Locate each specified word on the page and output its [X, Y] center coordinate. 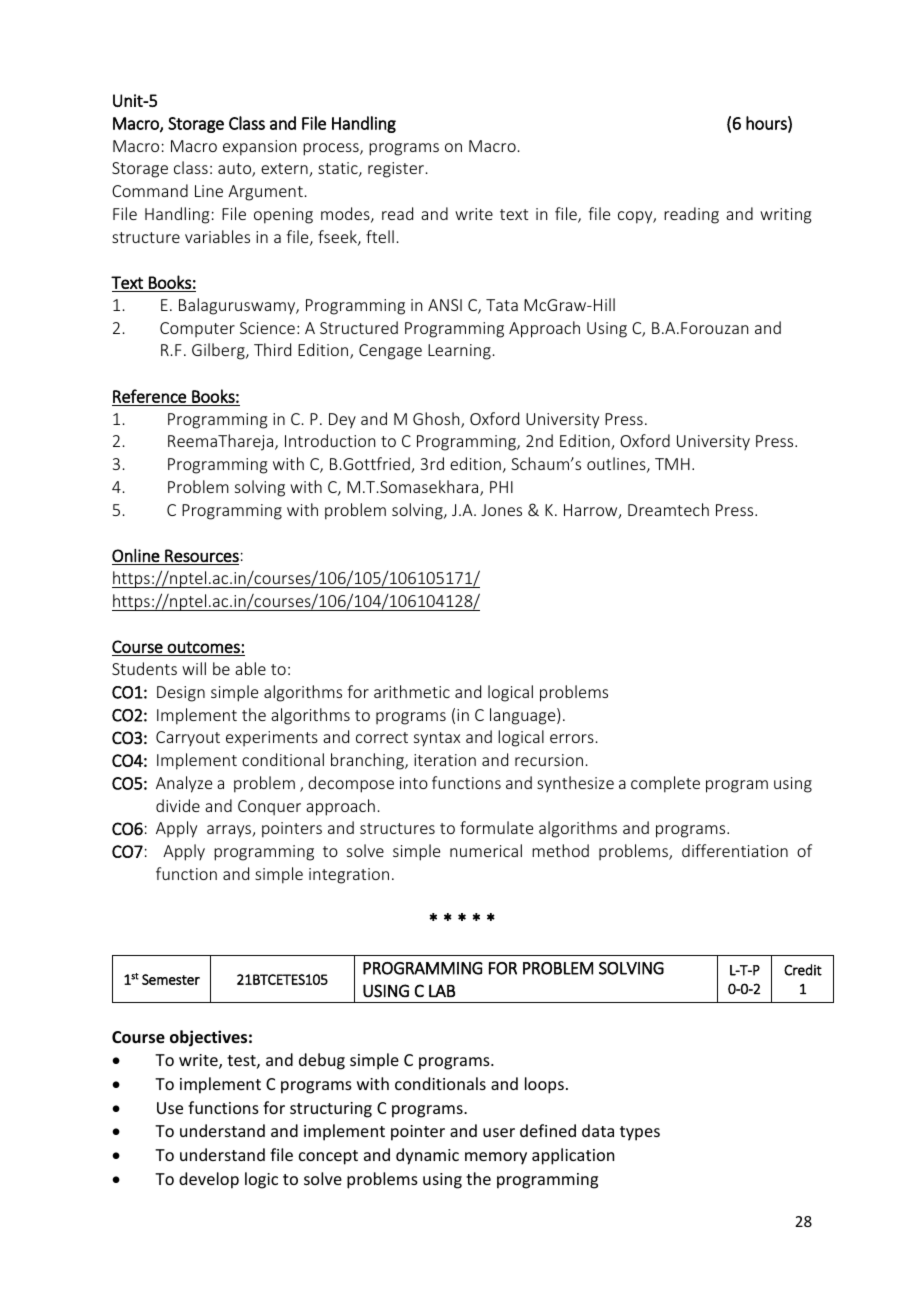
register [397, 170]
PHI [501, 487]
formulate [496, 827]
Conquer [269, 808]
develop [209, 1180]
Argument [265, 193]
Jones [501, 510]
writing [786, 216]
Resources [202, 555]
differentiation [735, 850]
